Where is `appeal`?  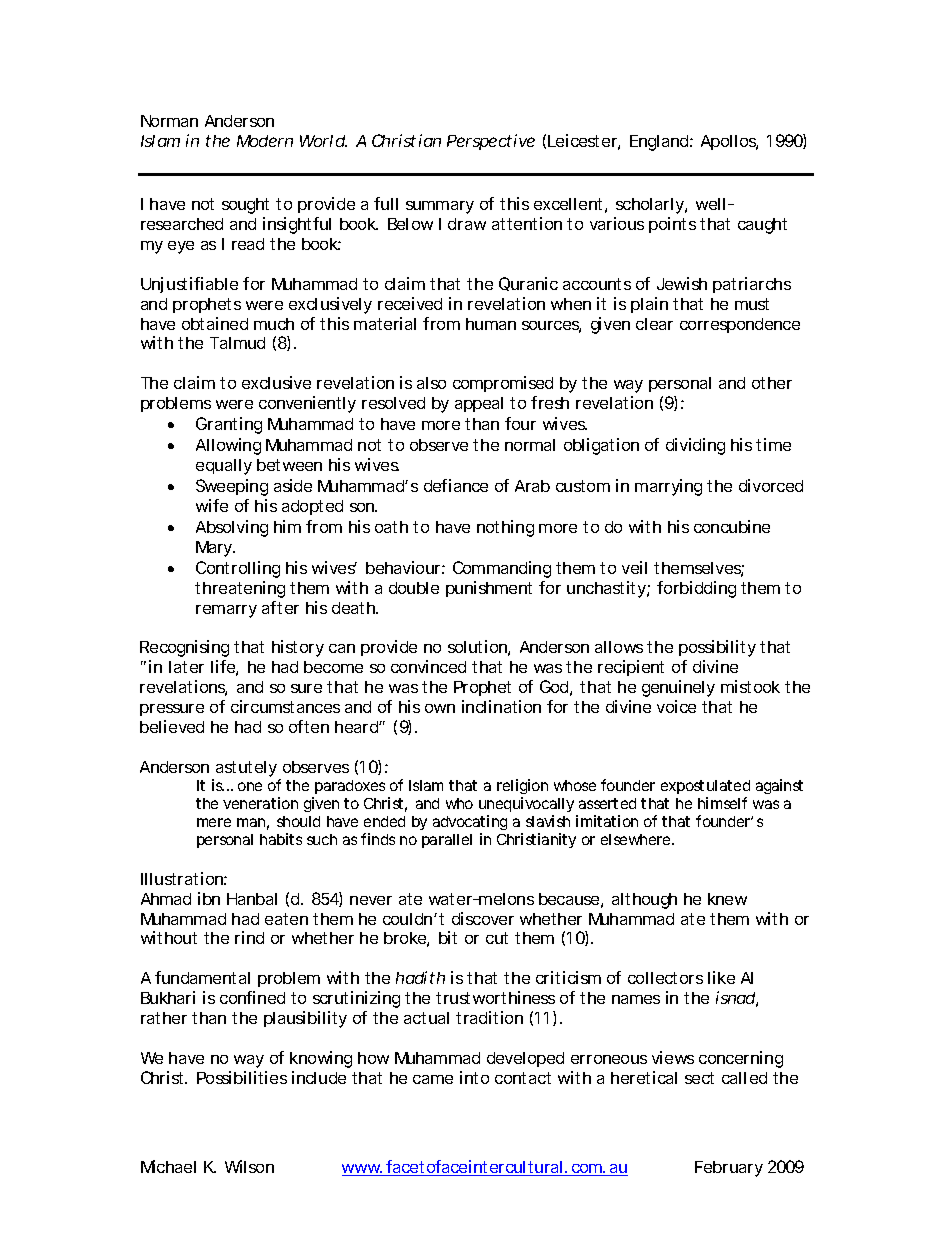
appeal is located at coordinates (479, 404).
